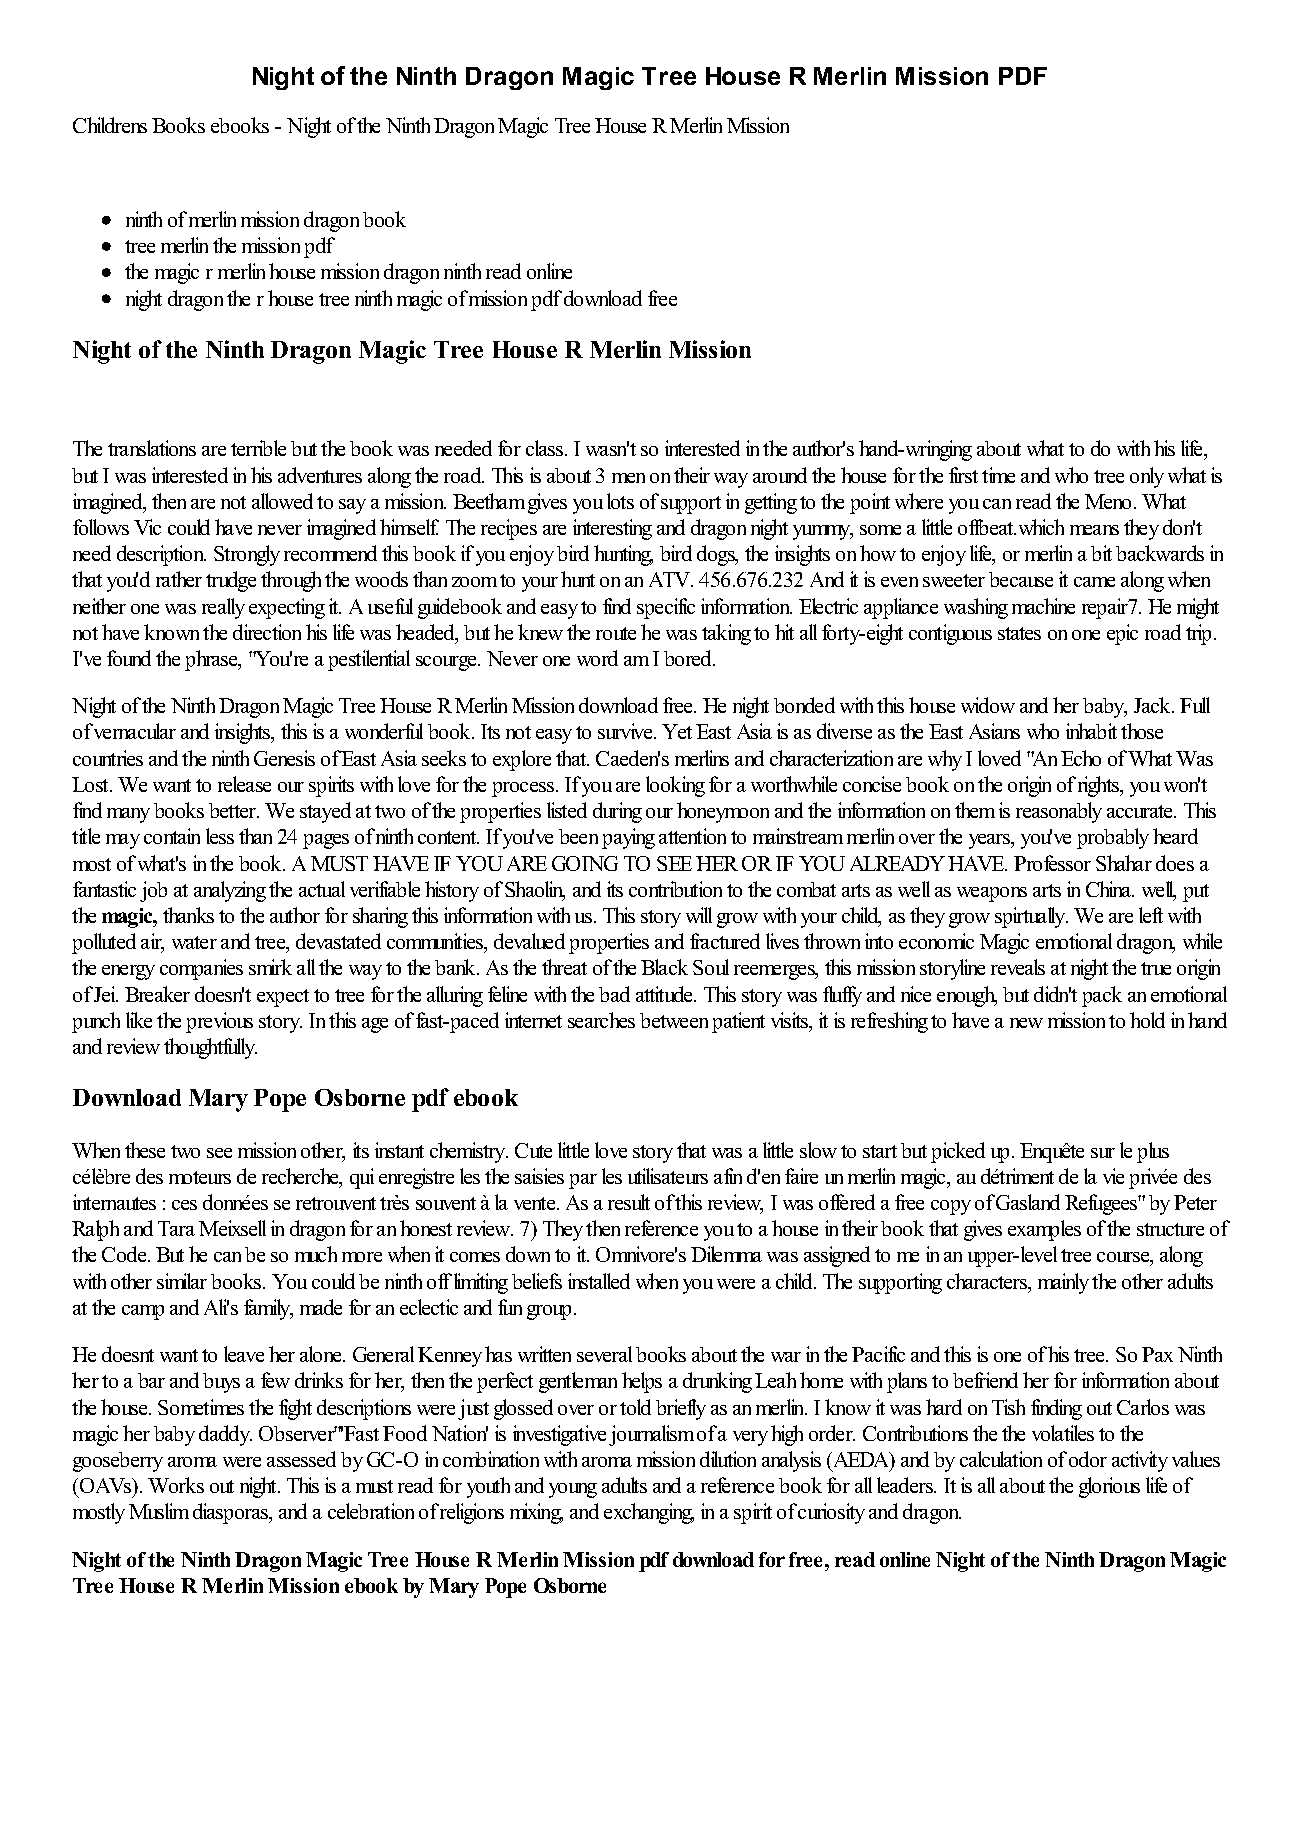  What do you see at coordinates (110, 125) in the screenshot?
I see `Childrens` at bounding box center [110, 125].
